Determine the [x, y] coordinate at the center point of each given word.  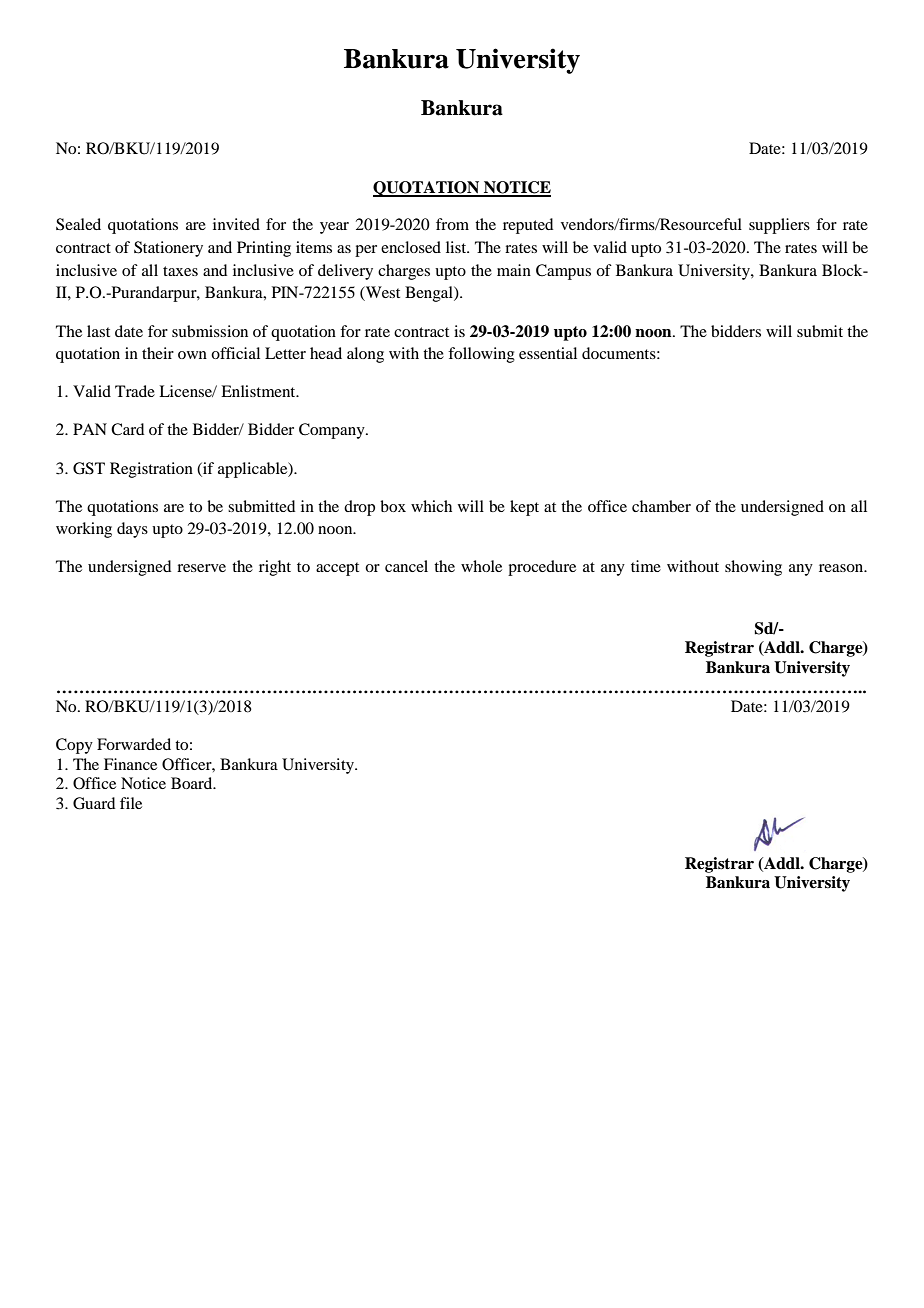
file [131, 803]
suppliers [779, 226]
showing [753, 568]
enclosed [411, 247]
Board [193, 783]
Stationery [168, 249]
